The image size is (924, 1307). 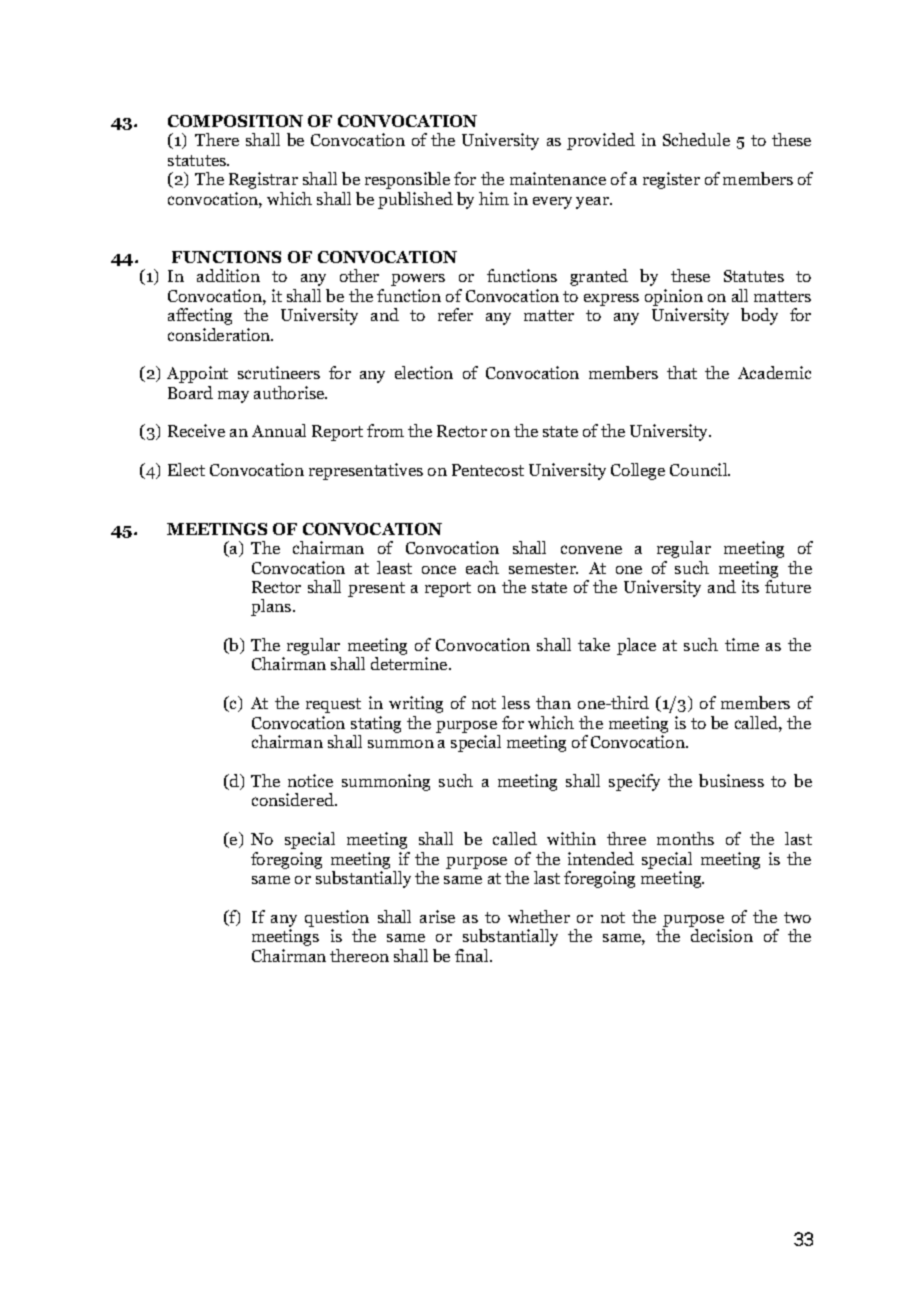 What do you see at coordinates (682, 372) in the screenshot?
I see `that` at bounding box center [682, 372].
